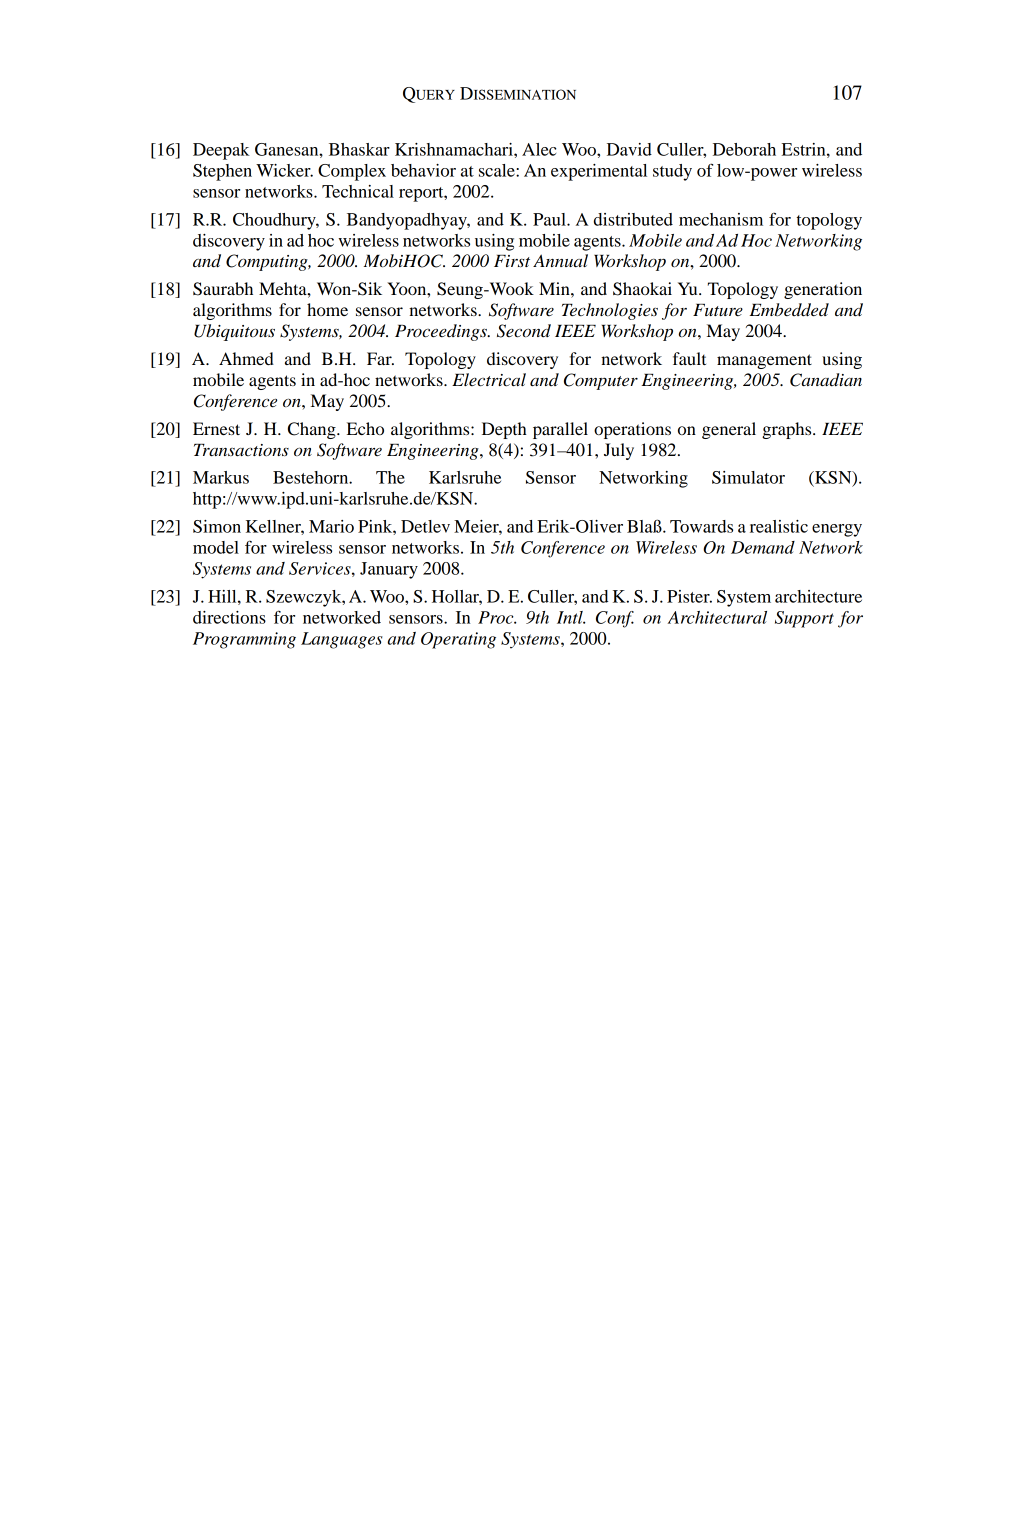 The image size is (1009, 1514). What do you see at coordinates (331, 526) in the screenshot?
I see `Mario` at bounding box center [331, 526].
